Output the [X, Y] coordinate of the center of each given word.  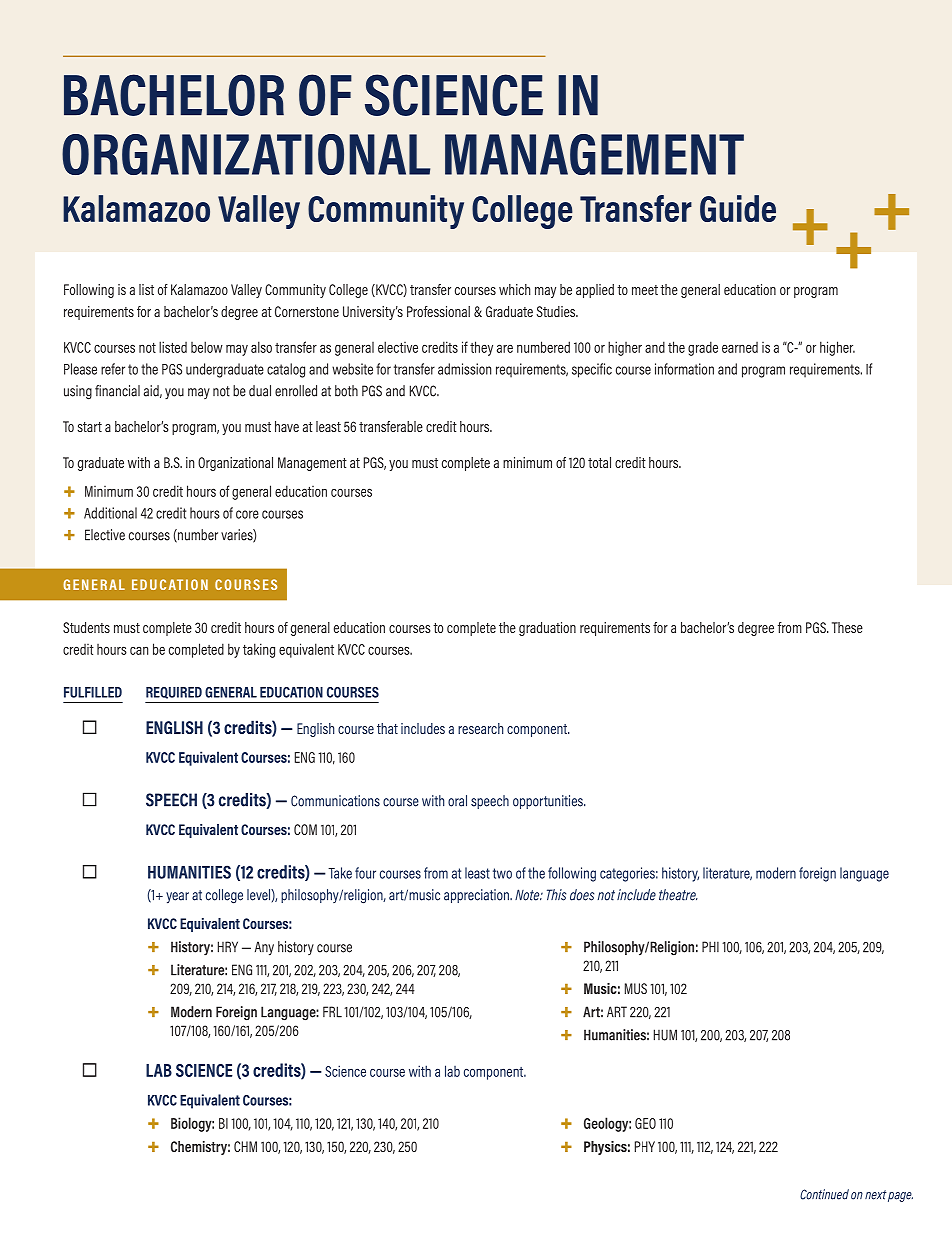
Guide [738, 208]
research [480, 728]
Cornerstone [307, 311]
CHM [245, 1146]
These [847, 627]
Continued [824, 1194]
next [876, 1195]
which [514, 289]
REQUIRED [174, 693]
